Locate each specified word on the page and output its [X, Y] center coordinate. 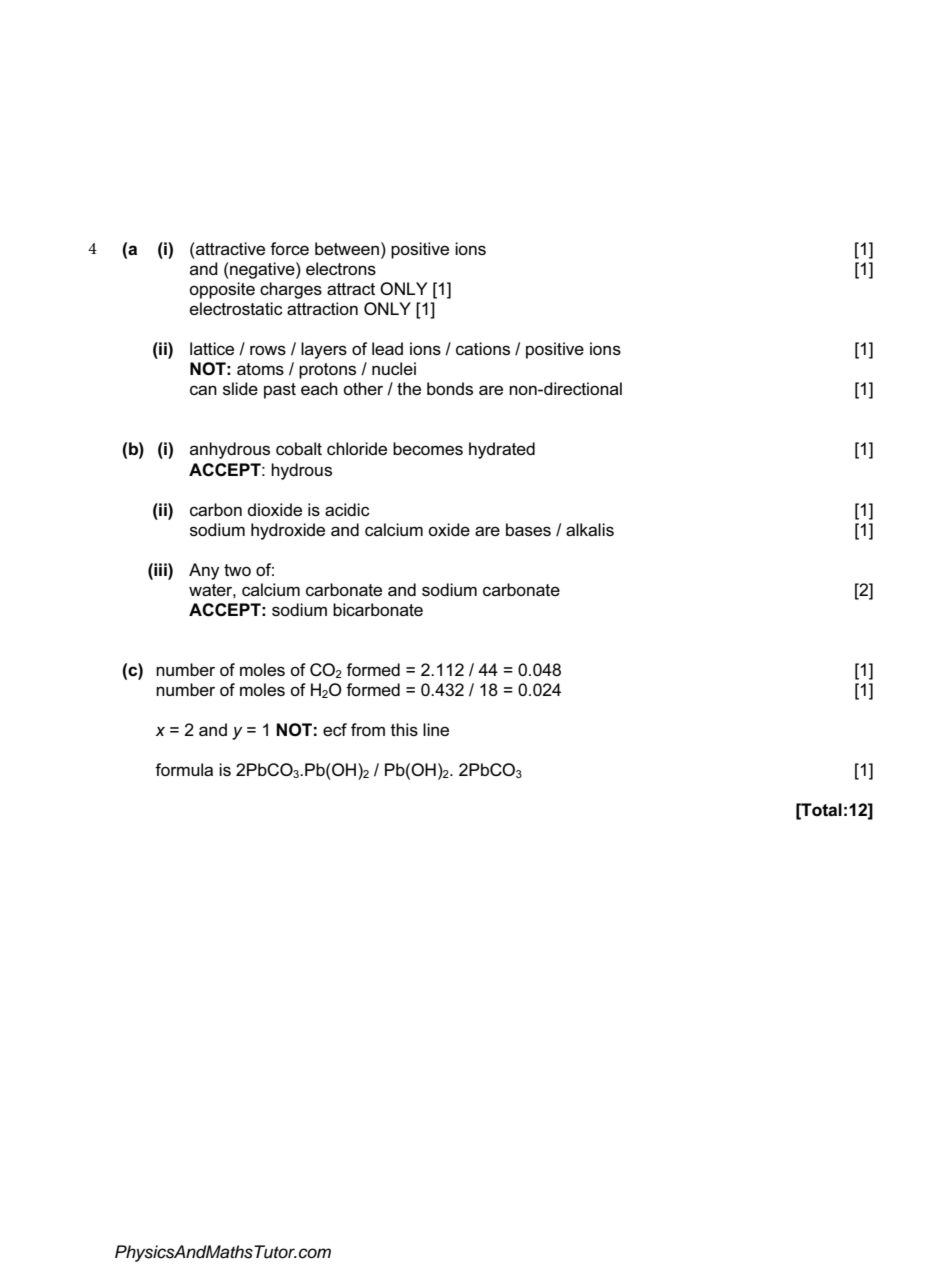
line [436, 729]
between [347, 248]
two [237, 570]
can [203, 390]
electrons [341, 268]
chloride [357, 448]
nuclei [394, 368]
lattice [212, 348]
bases [528, 529]
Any [204, 571]
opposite [222, 290]
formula [184, 769]
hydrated [502, 450]
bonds [450, 388]
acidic [347, 509]
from [368, 729]
